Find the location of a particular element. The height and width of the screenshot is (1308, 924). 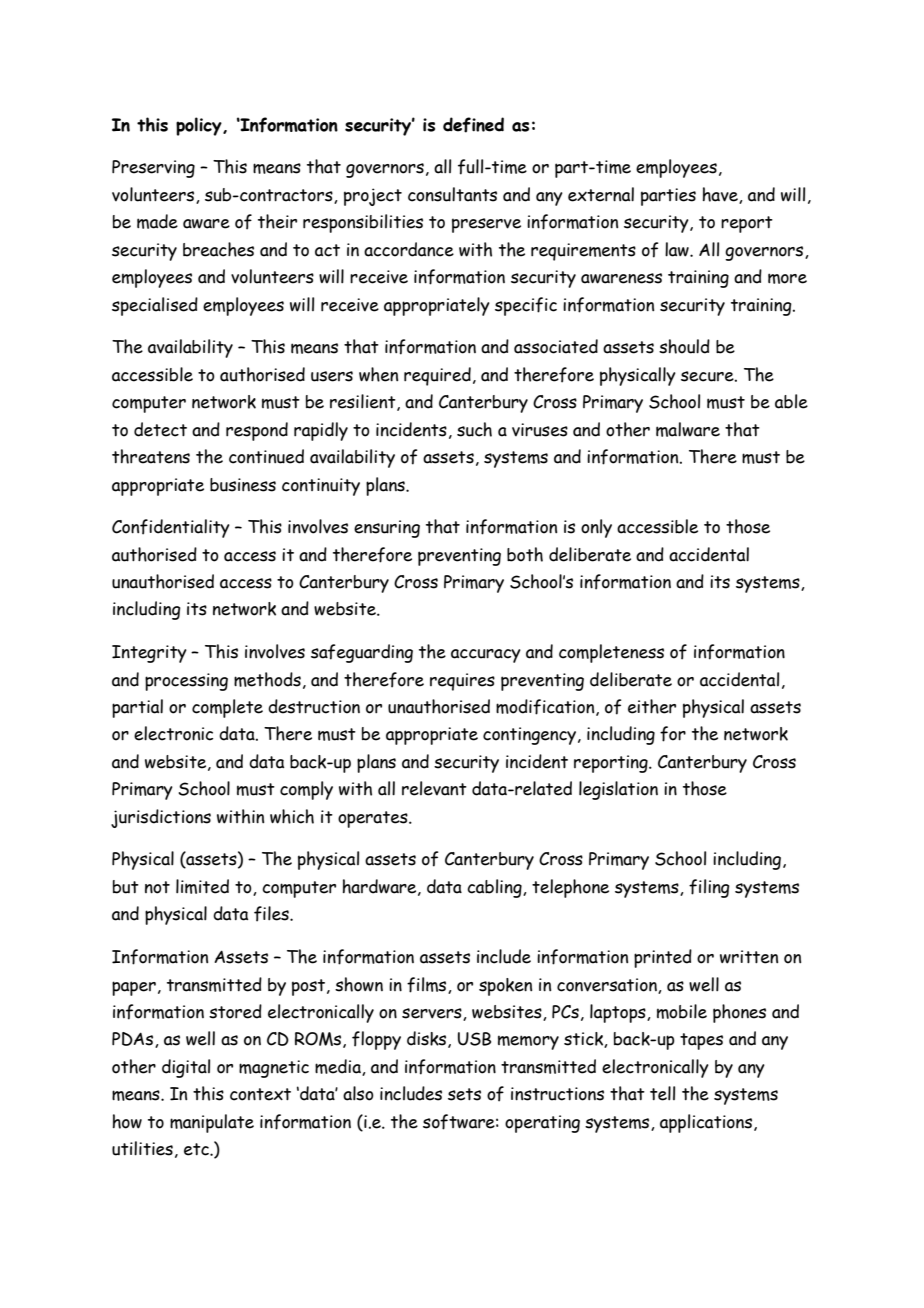

malware is located at coordinates (688, 429).
